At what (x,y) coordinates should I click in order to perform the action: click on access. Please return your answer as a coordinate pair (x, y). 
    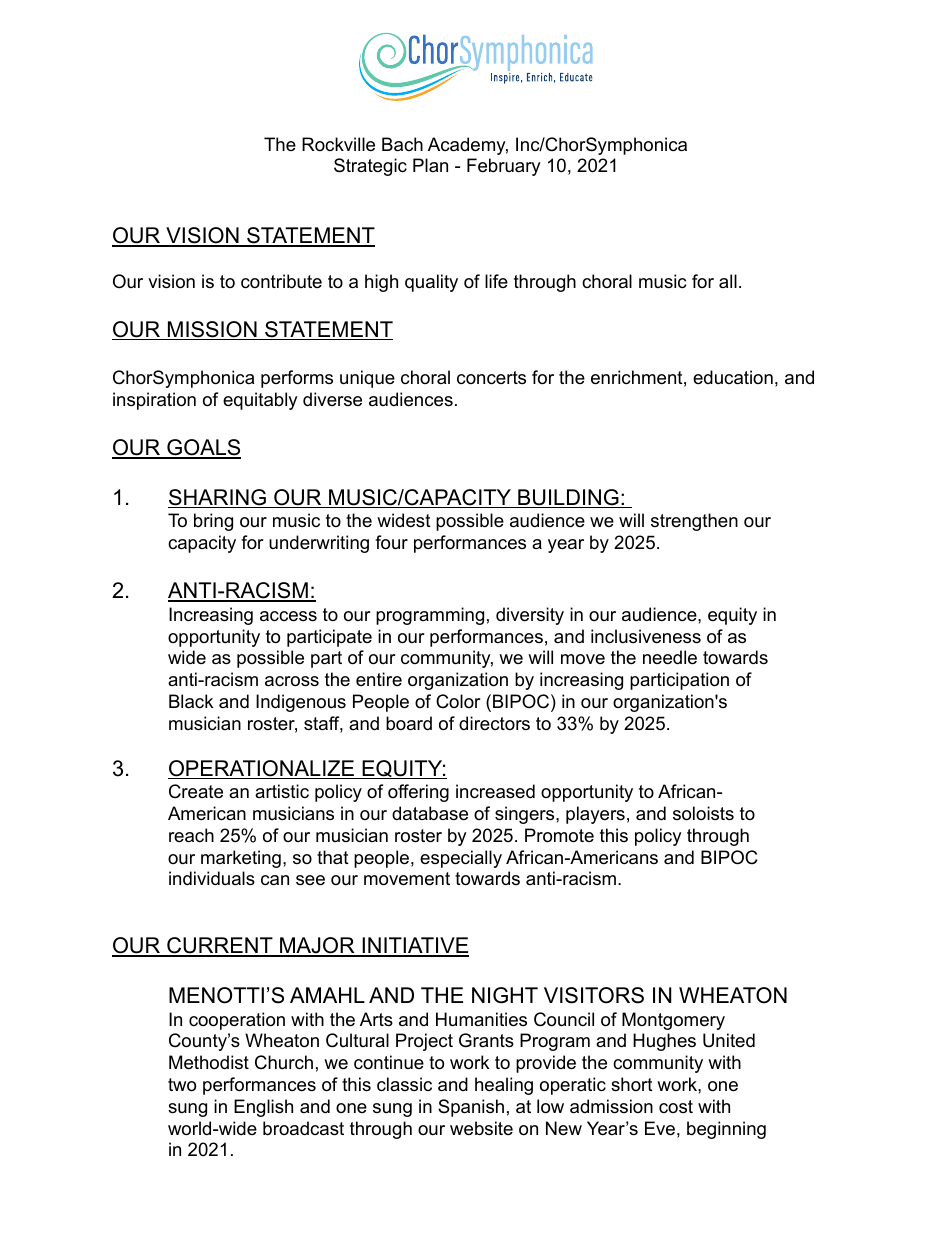
    Looking at the image, I should click on (288, 616).
